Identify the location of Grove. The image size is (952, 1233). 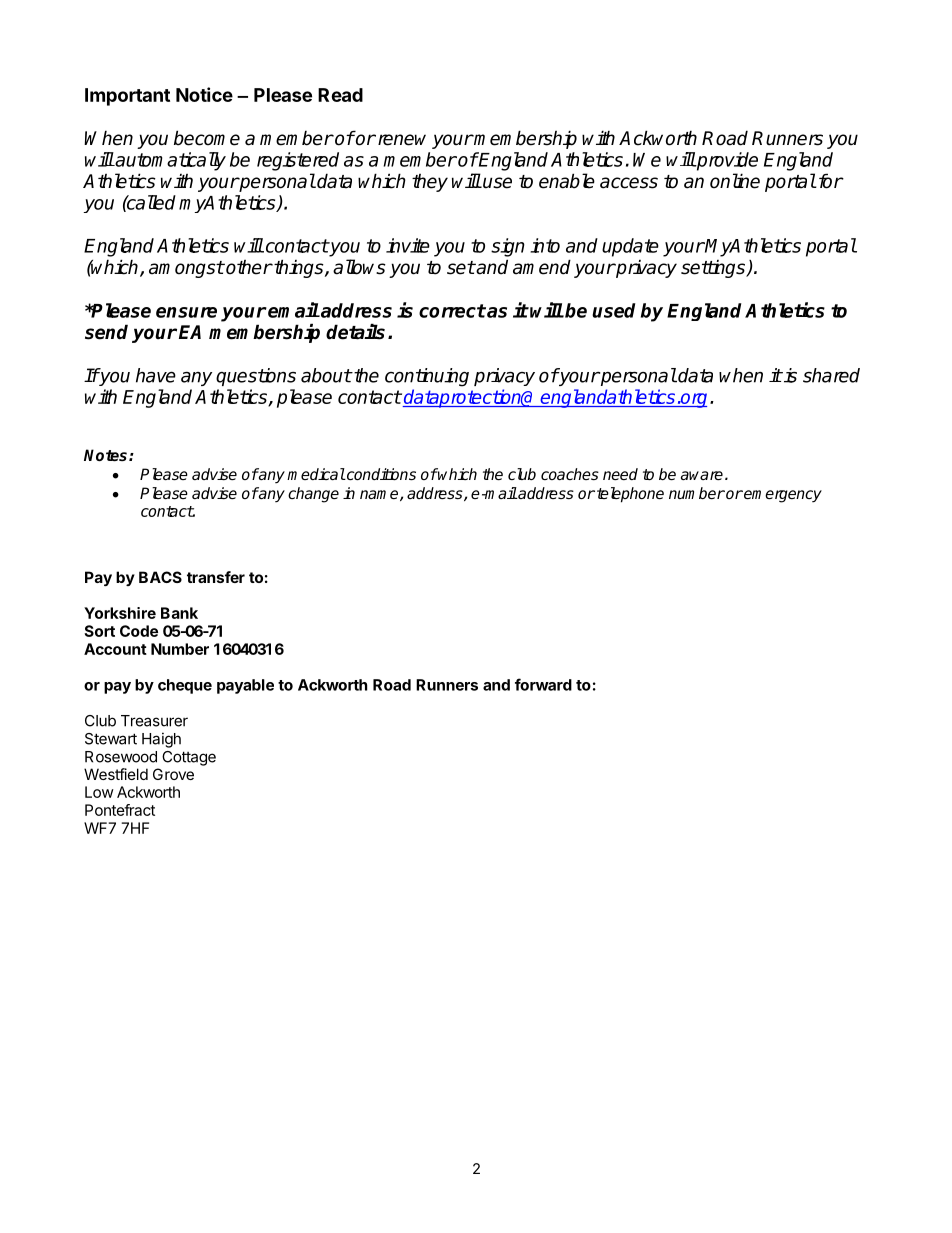
(173, 774).
